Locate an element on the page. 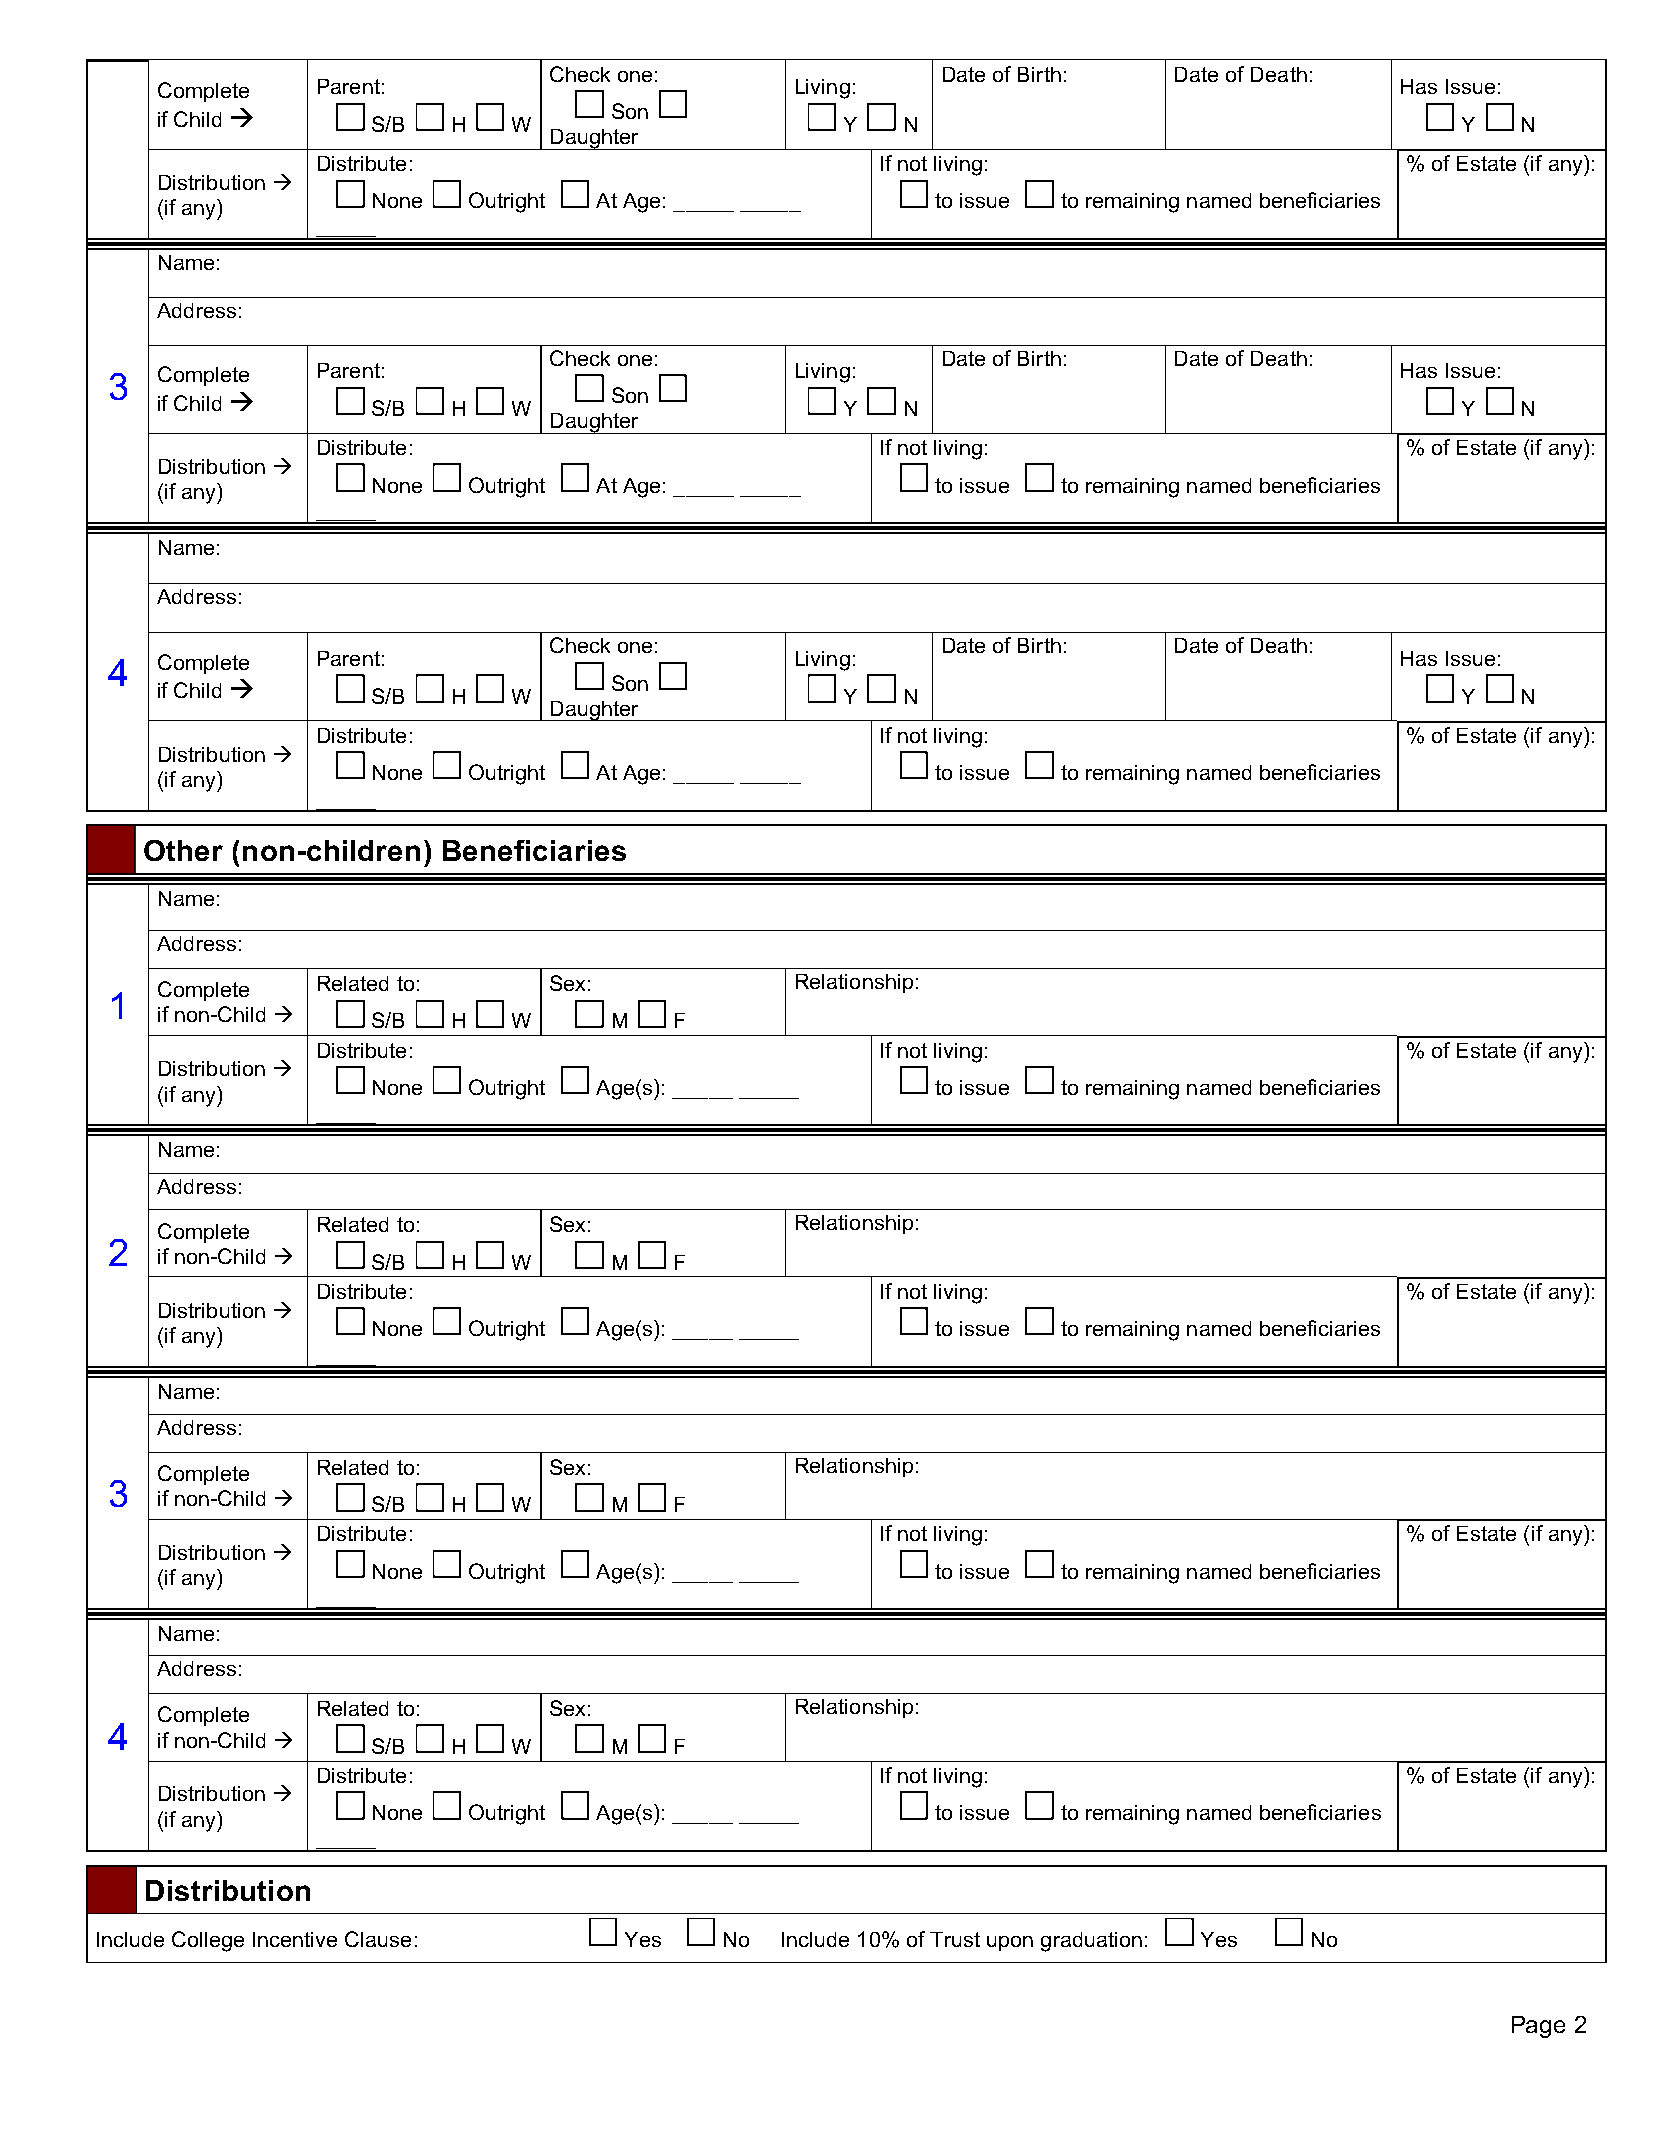 The height and width of the image is (2156, 1666). Clause is located at coordinates (378, 1939).
